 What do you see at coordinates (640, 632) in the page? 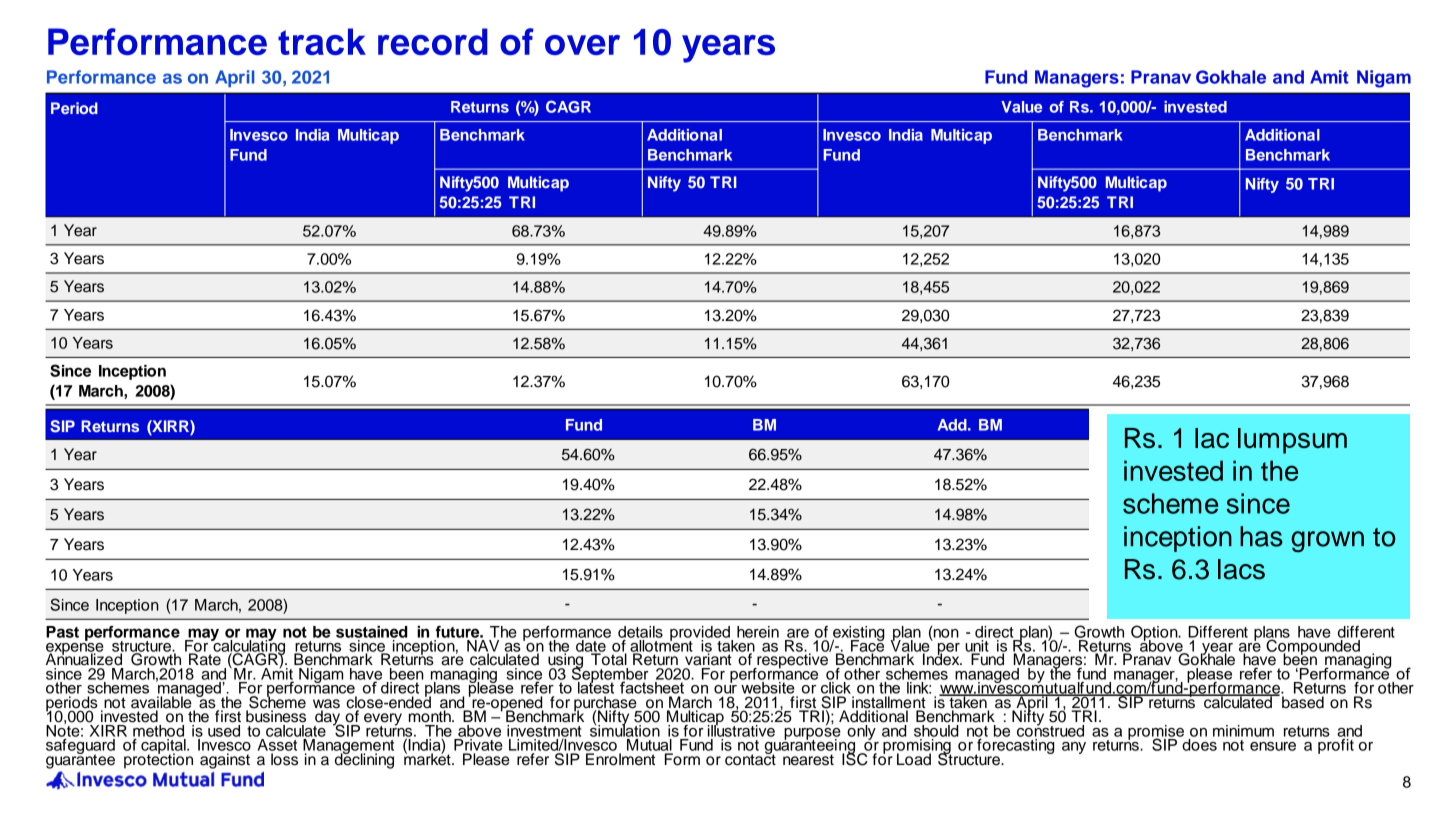
I see `details` at bounding box center [640, 632].
